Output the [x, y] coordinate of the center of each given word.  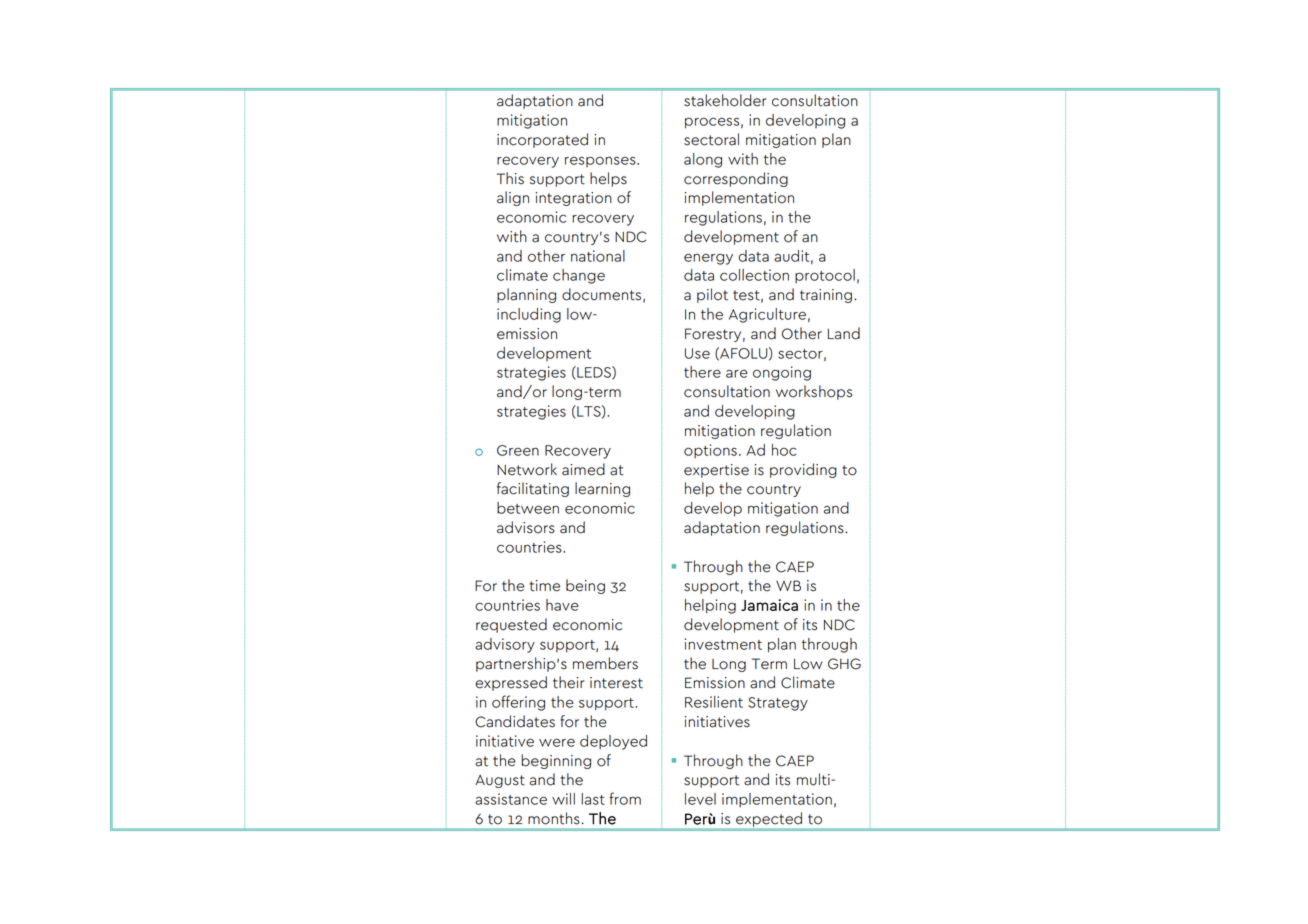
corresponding [736, 179]
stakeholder [725, 100]
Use [697, 353]
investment [723, 644]
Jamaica [769, 605]
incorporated [542, 140]
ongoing [782, 373]
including [529, 315]
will [563, 799]
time [544, 586]
